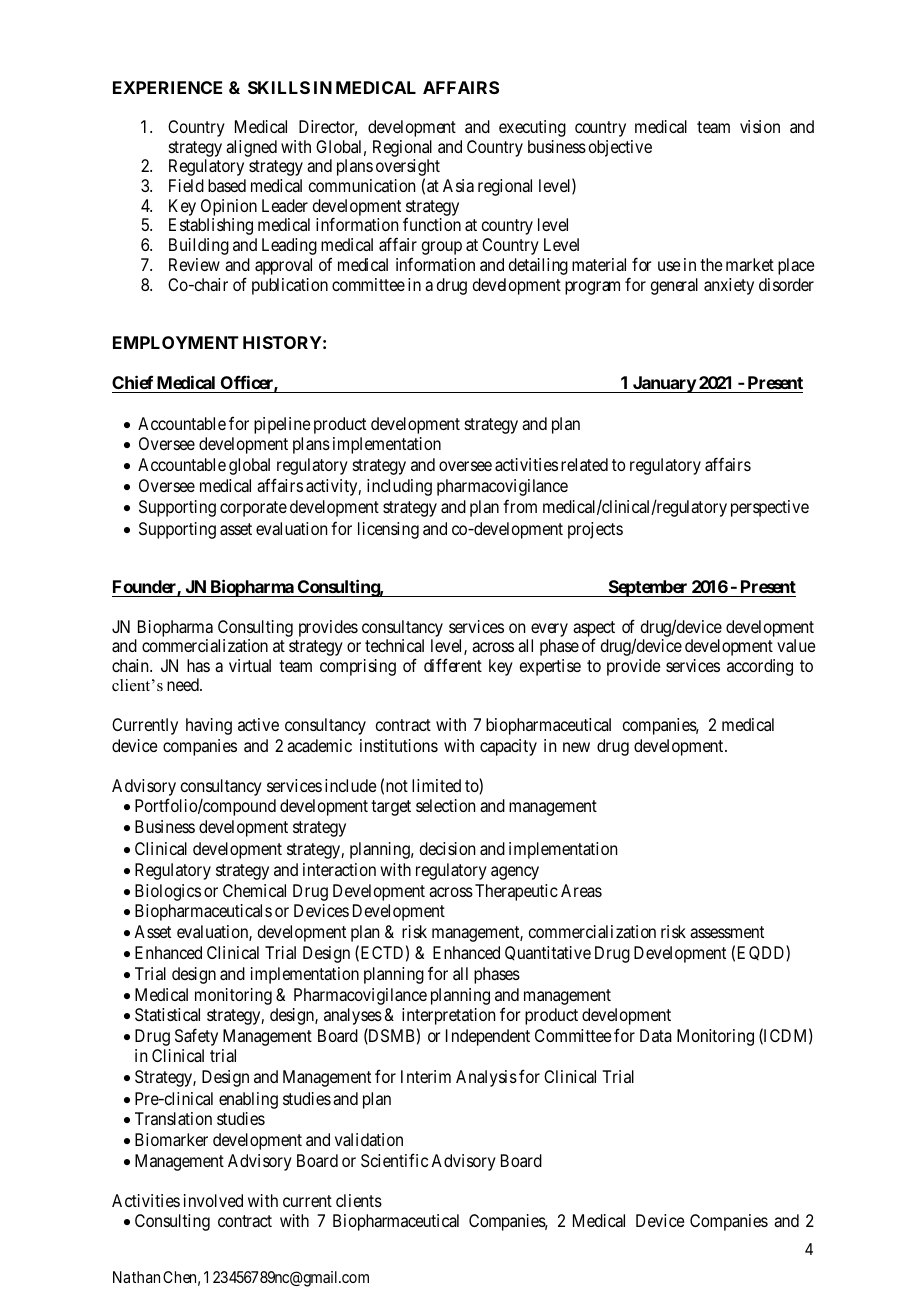 The image size is (924, 1308). I want to click on executing, so click(532, 128).
